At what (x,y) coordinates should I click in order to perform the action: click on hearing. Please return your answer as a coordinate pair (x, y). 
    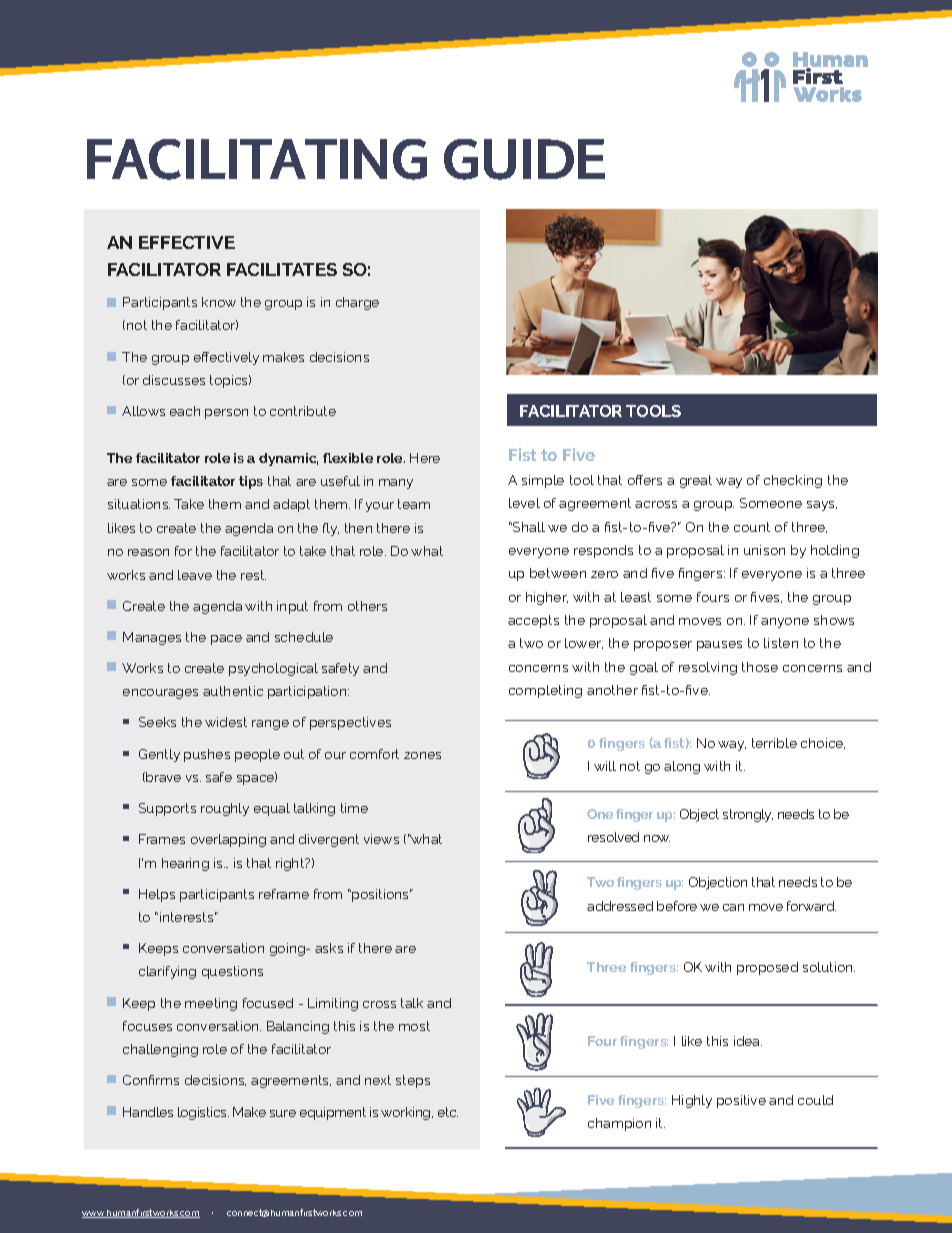
    Looking at the image, I should click on (185, 864).
